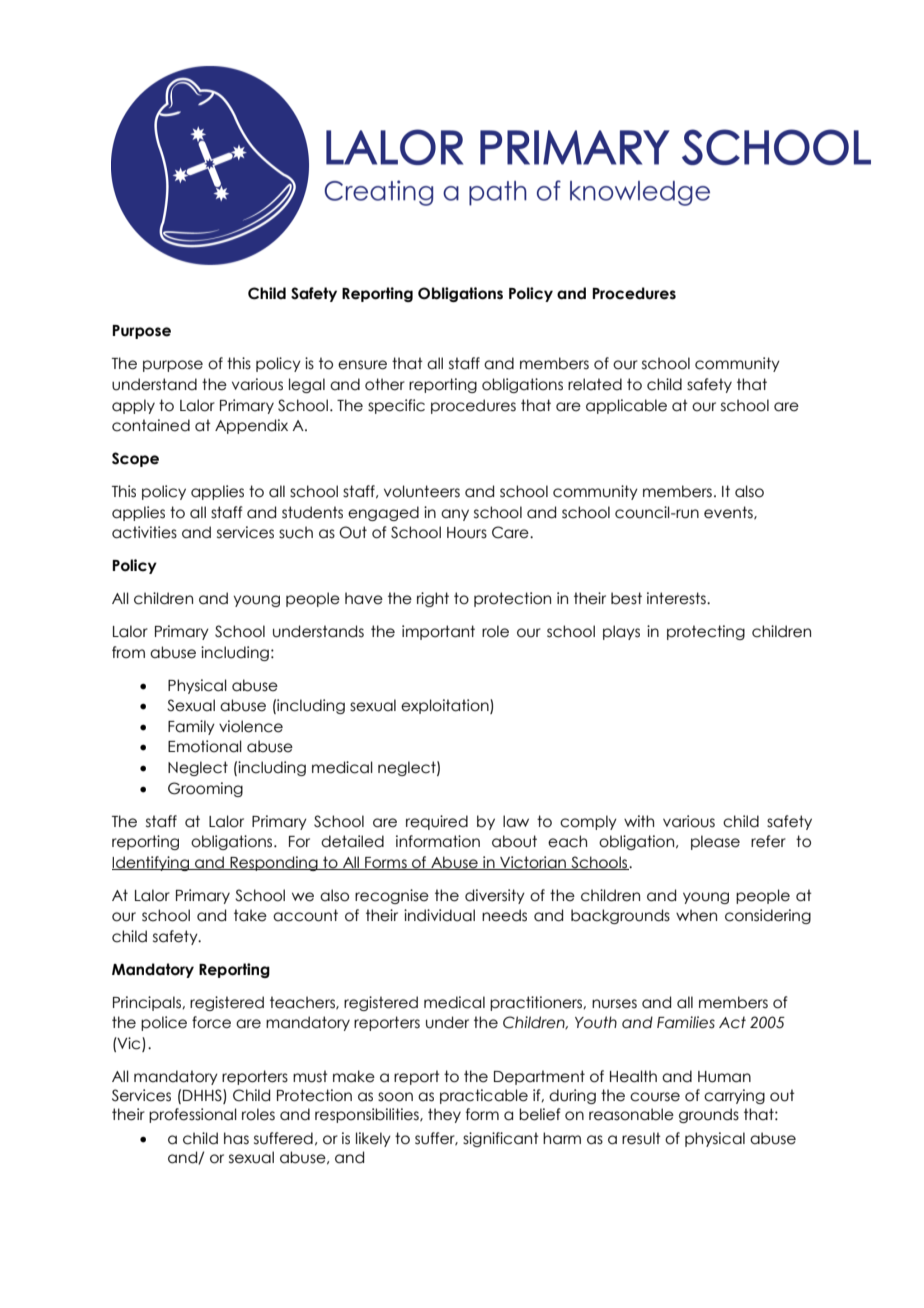  Describe the element at coordinates (706, 632) in the screenshot. I see `protecting` at that location.
